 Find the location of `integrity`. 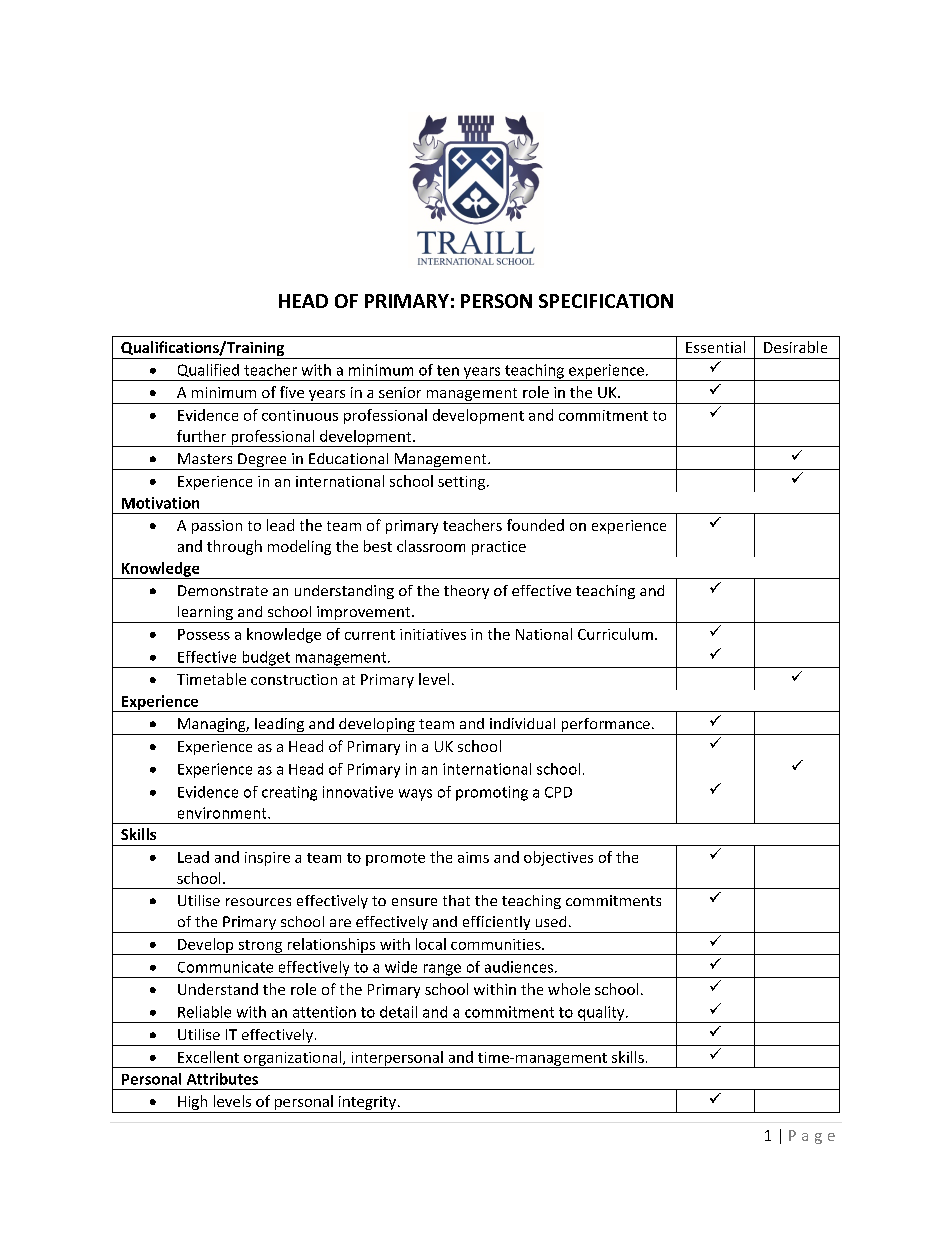

integrity is located at coordinates (367, 1104).
